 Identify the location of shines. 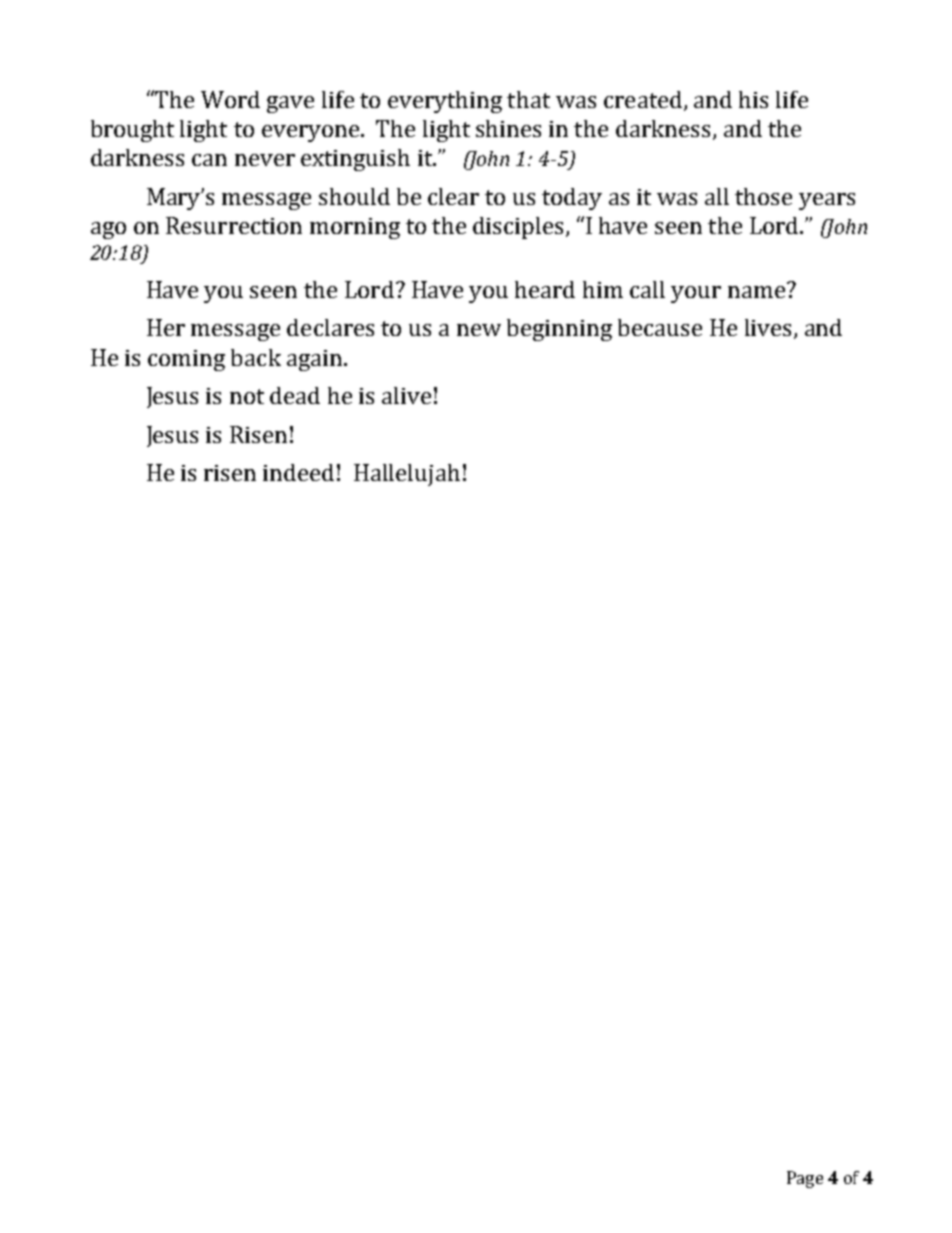
(508, 128).
